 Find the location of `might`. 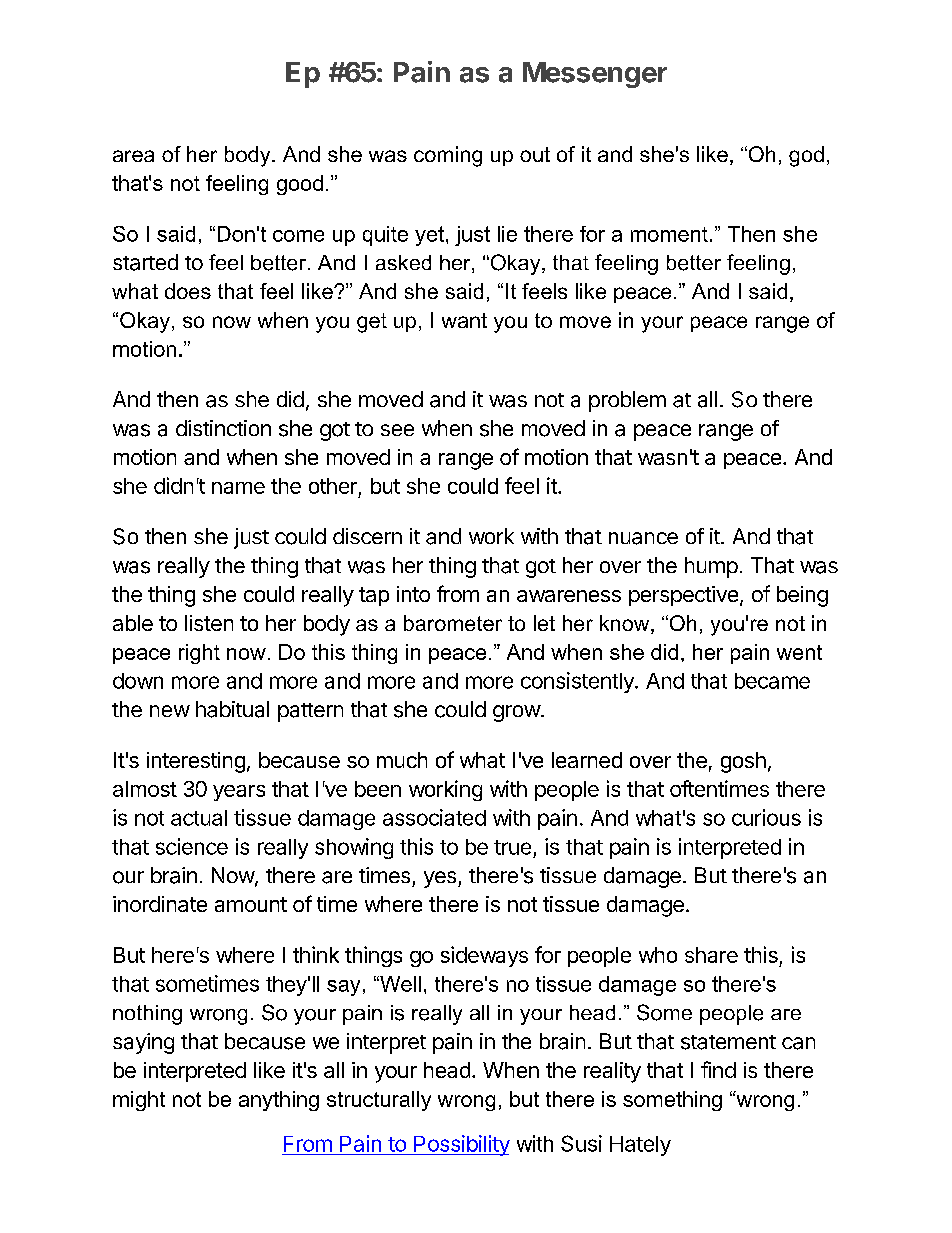

might is located at coordinates (139, 1101).
